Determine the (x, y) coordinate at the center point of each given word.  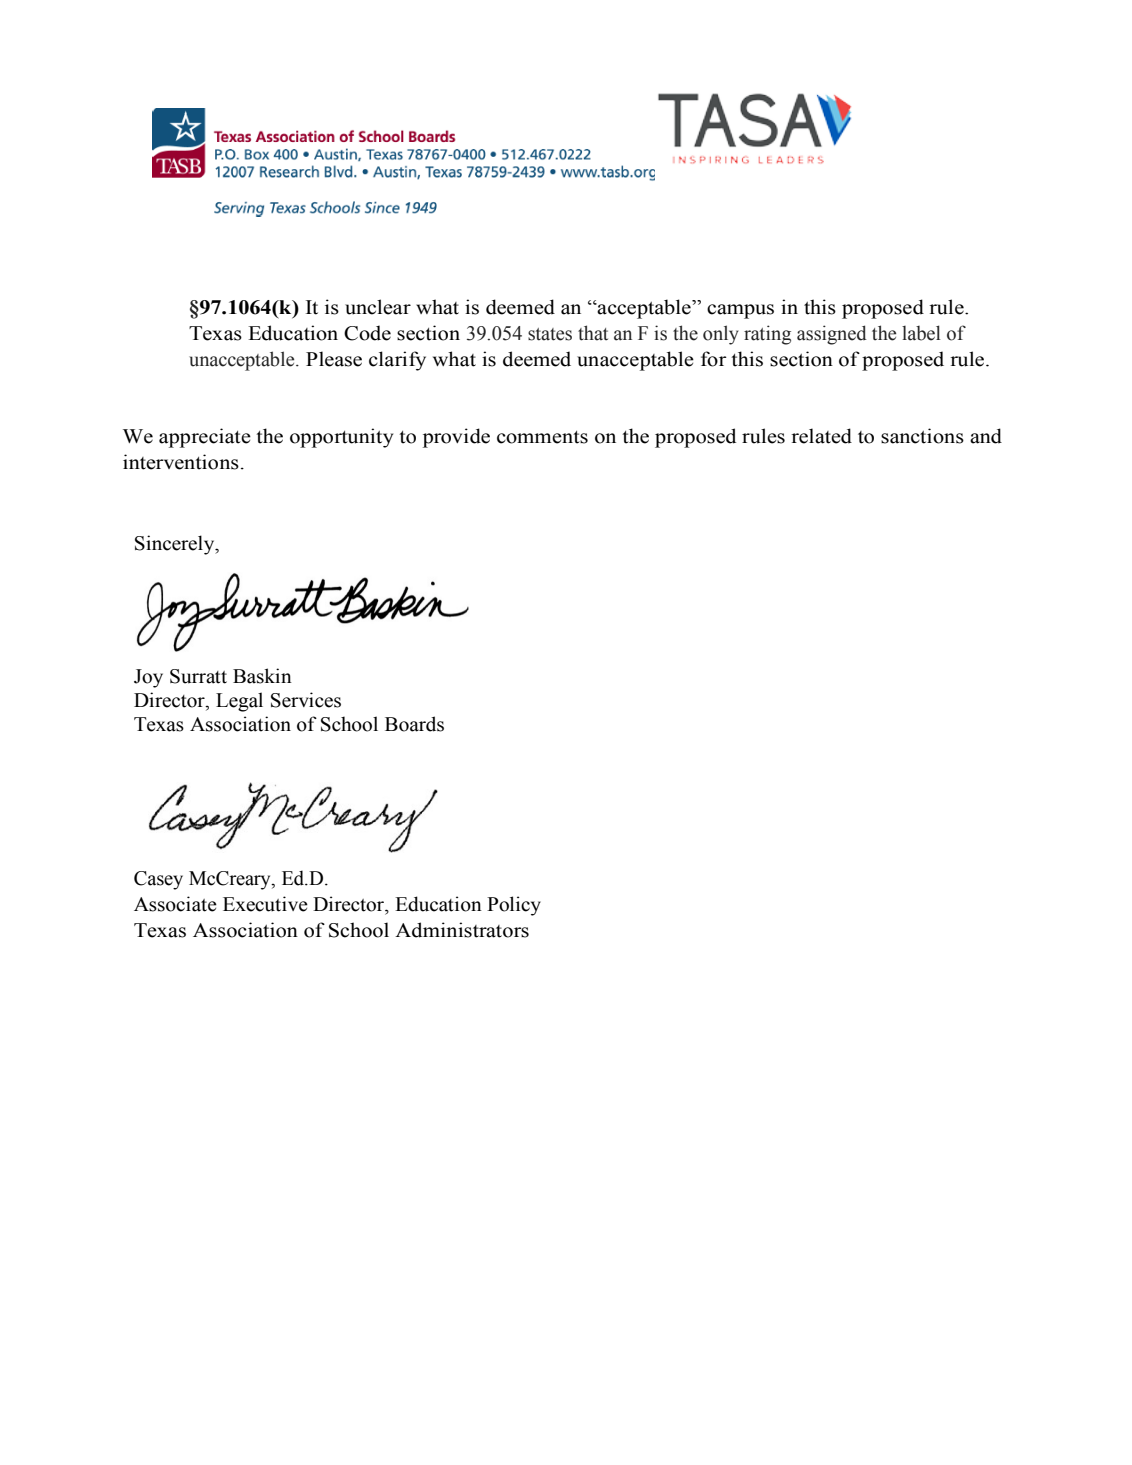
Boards (414, 724)
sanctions (922, 436)
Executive (265, 904)
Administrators (462, 930)
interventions (181, 462)
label (921, 333)
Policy (514, 906)
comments (542, 437)
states (550, 334)
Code (367, 333)
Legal (239, 702)
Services (306, 700)
